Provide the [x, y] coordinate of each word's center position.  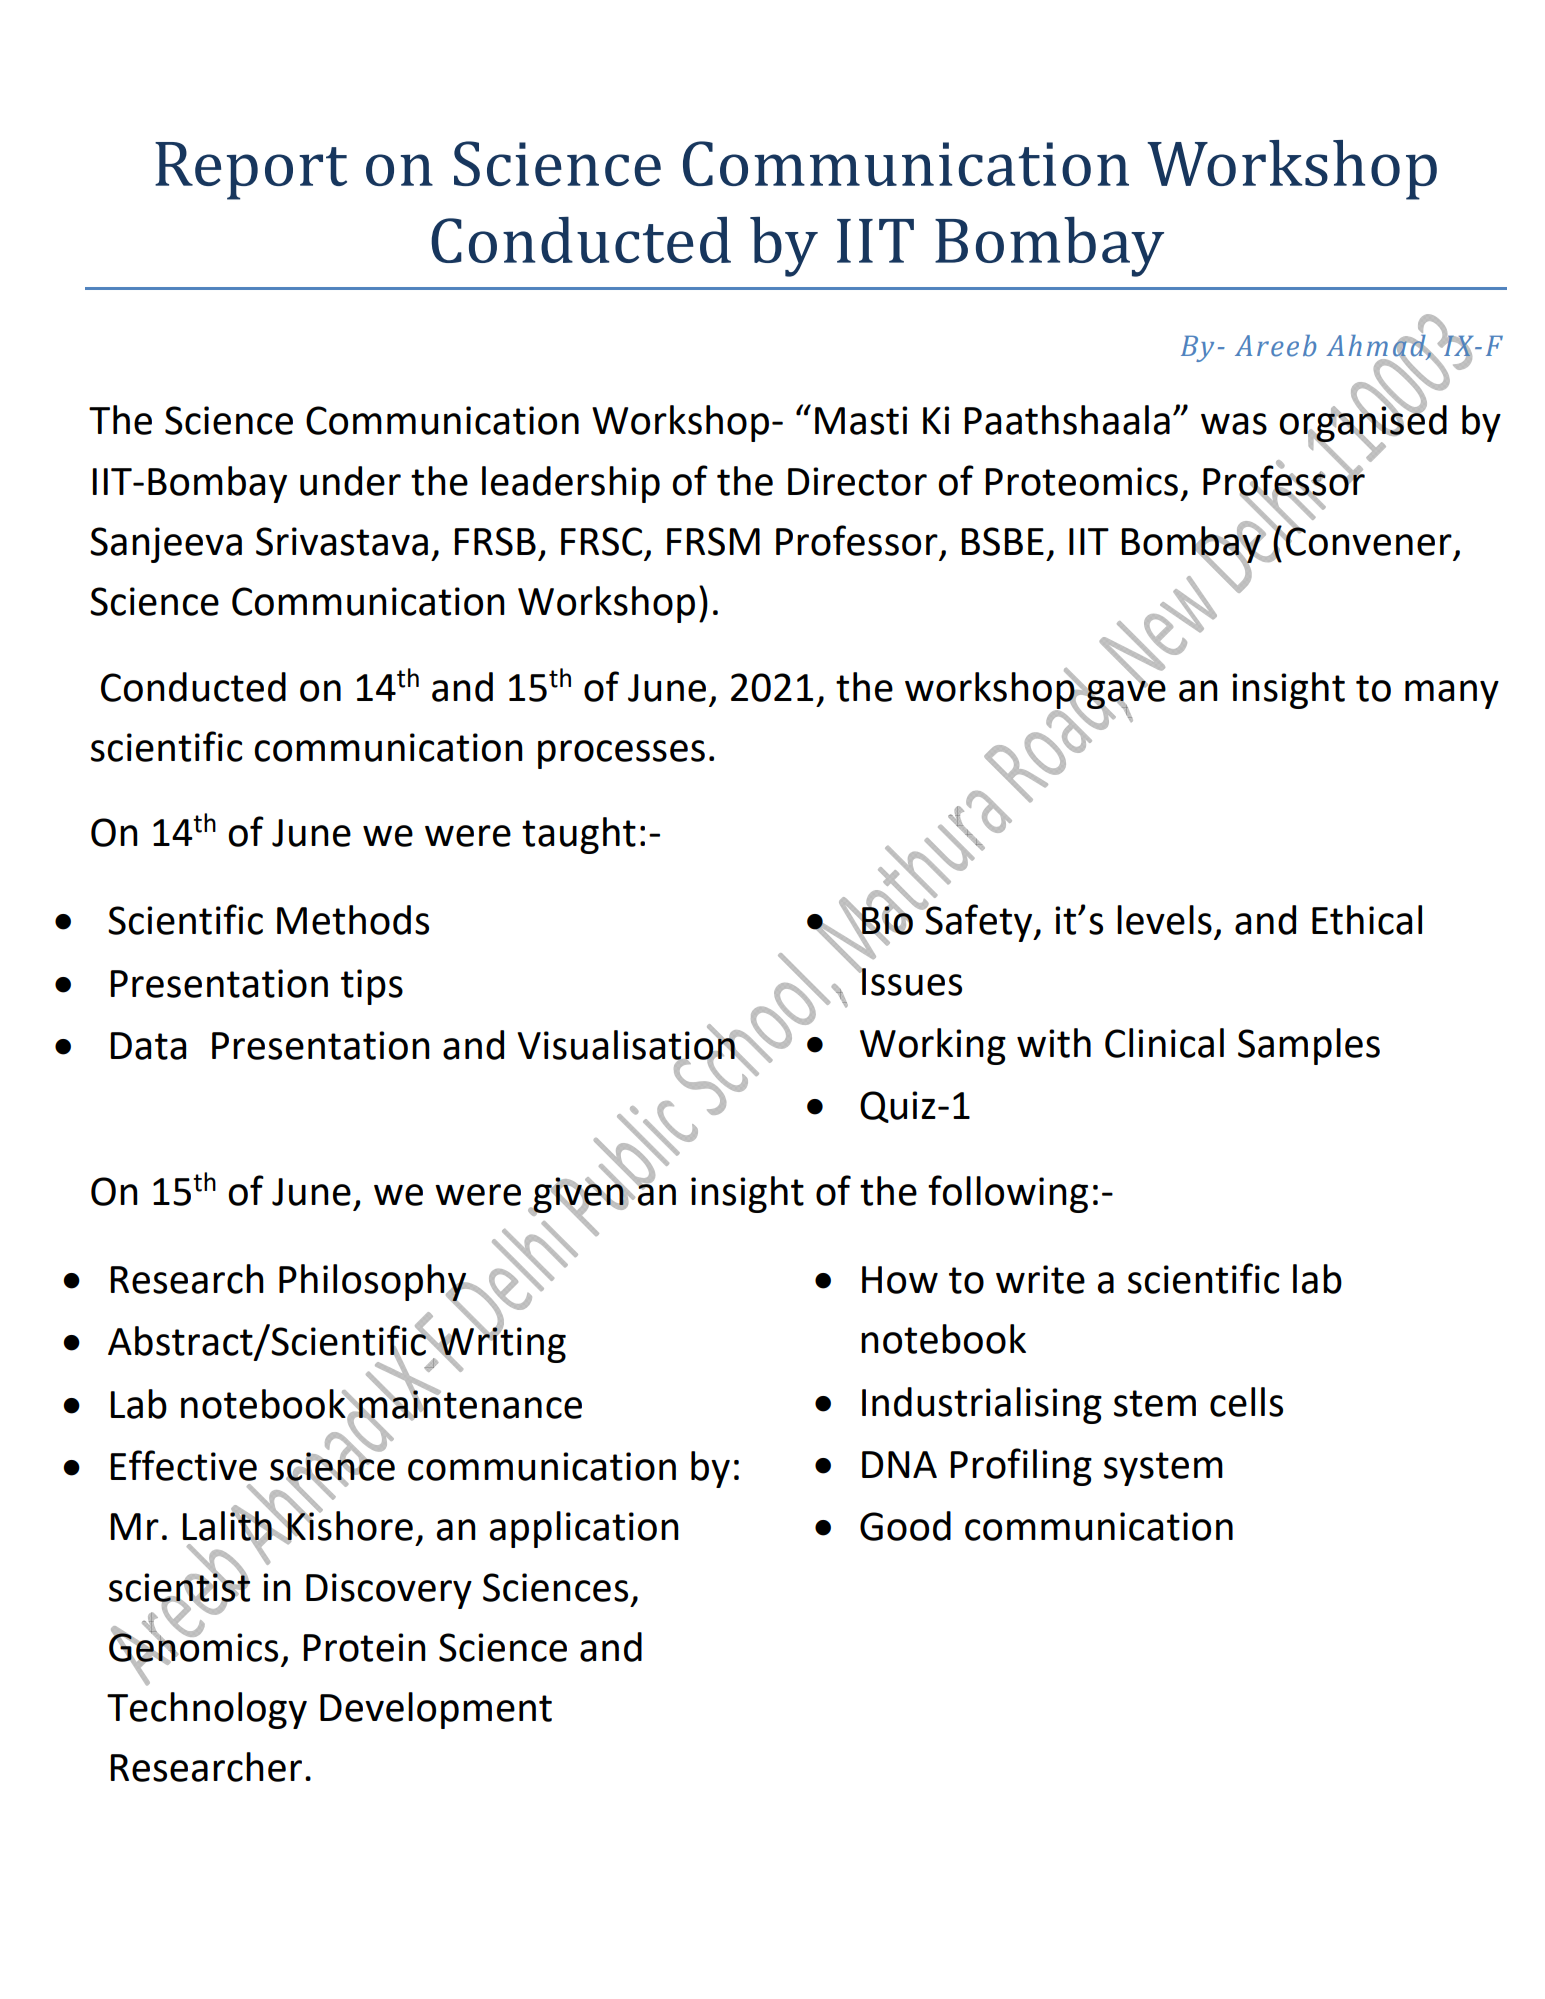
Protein [365, 1647]
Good [905, 1526]
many [1452, 694]
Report [251, 171]
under [350, 481]
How [900, 1280]
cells [1246, 1402]
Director [857, 481]
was [1234, 424]
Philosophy [374, 1283]
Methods [353, 920]
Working [933, 1046]
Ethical [1367, 920]
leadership [571, 484]
